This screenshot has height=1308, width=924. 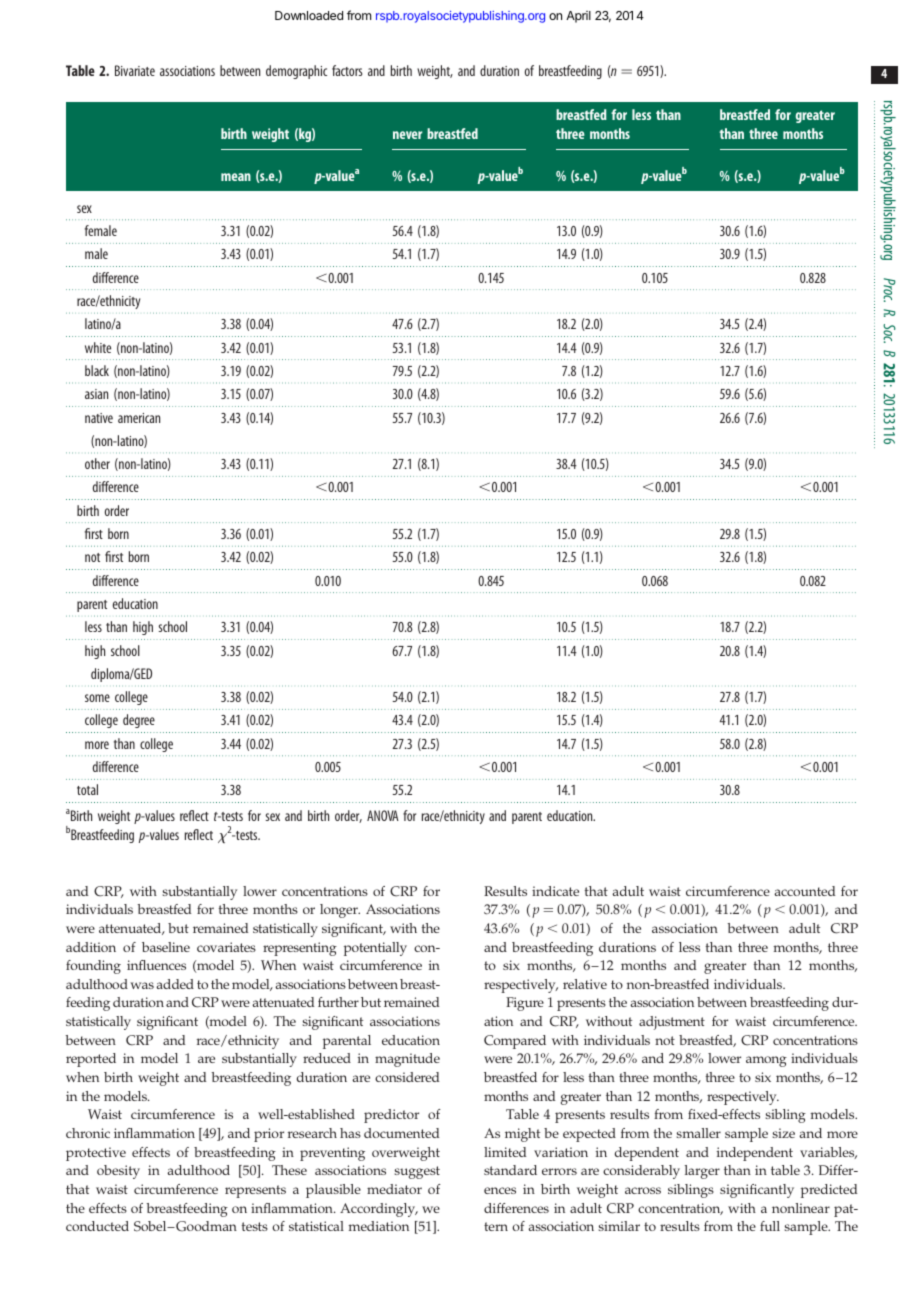 What do you see at coordinates (97, 698) in the screenshot?
I see `some` at bounding box center [97, 698].
